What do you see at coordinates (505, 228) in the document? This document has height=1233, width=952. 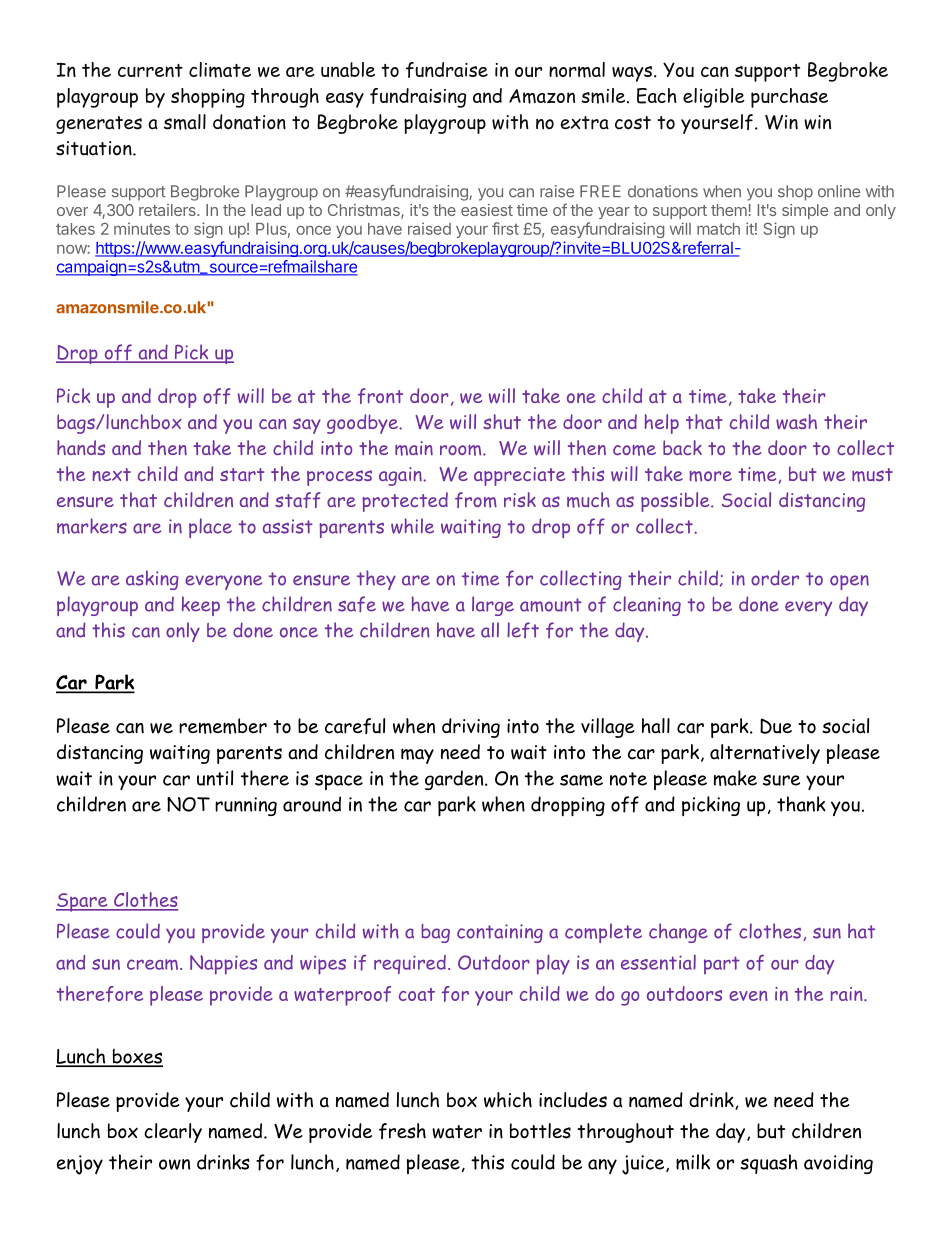 I see `first` at bounding box center [505, 228].
